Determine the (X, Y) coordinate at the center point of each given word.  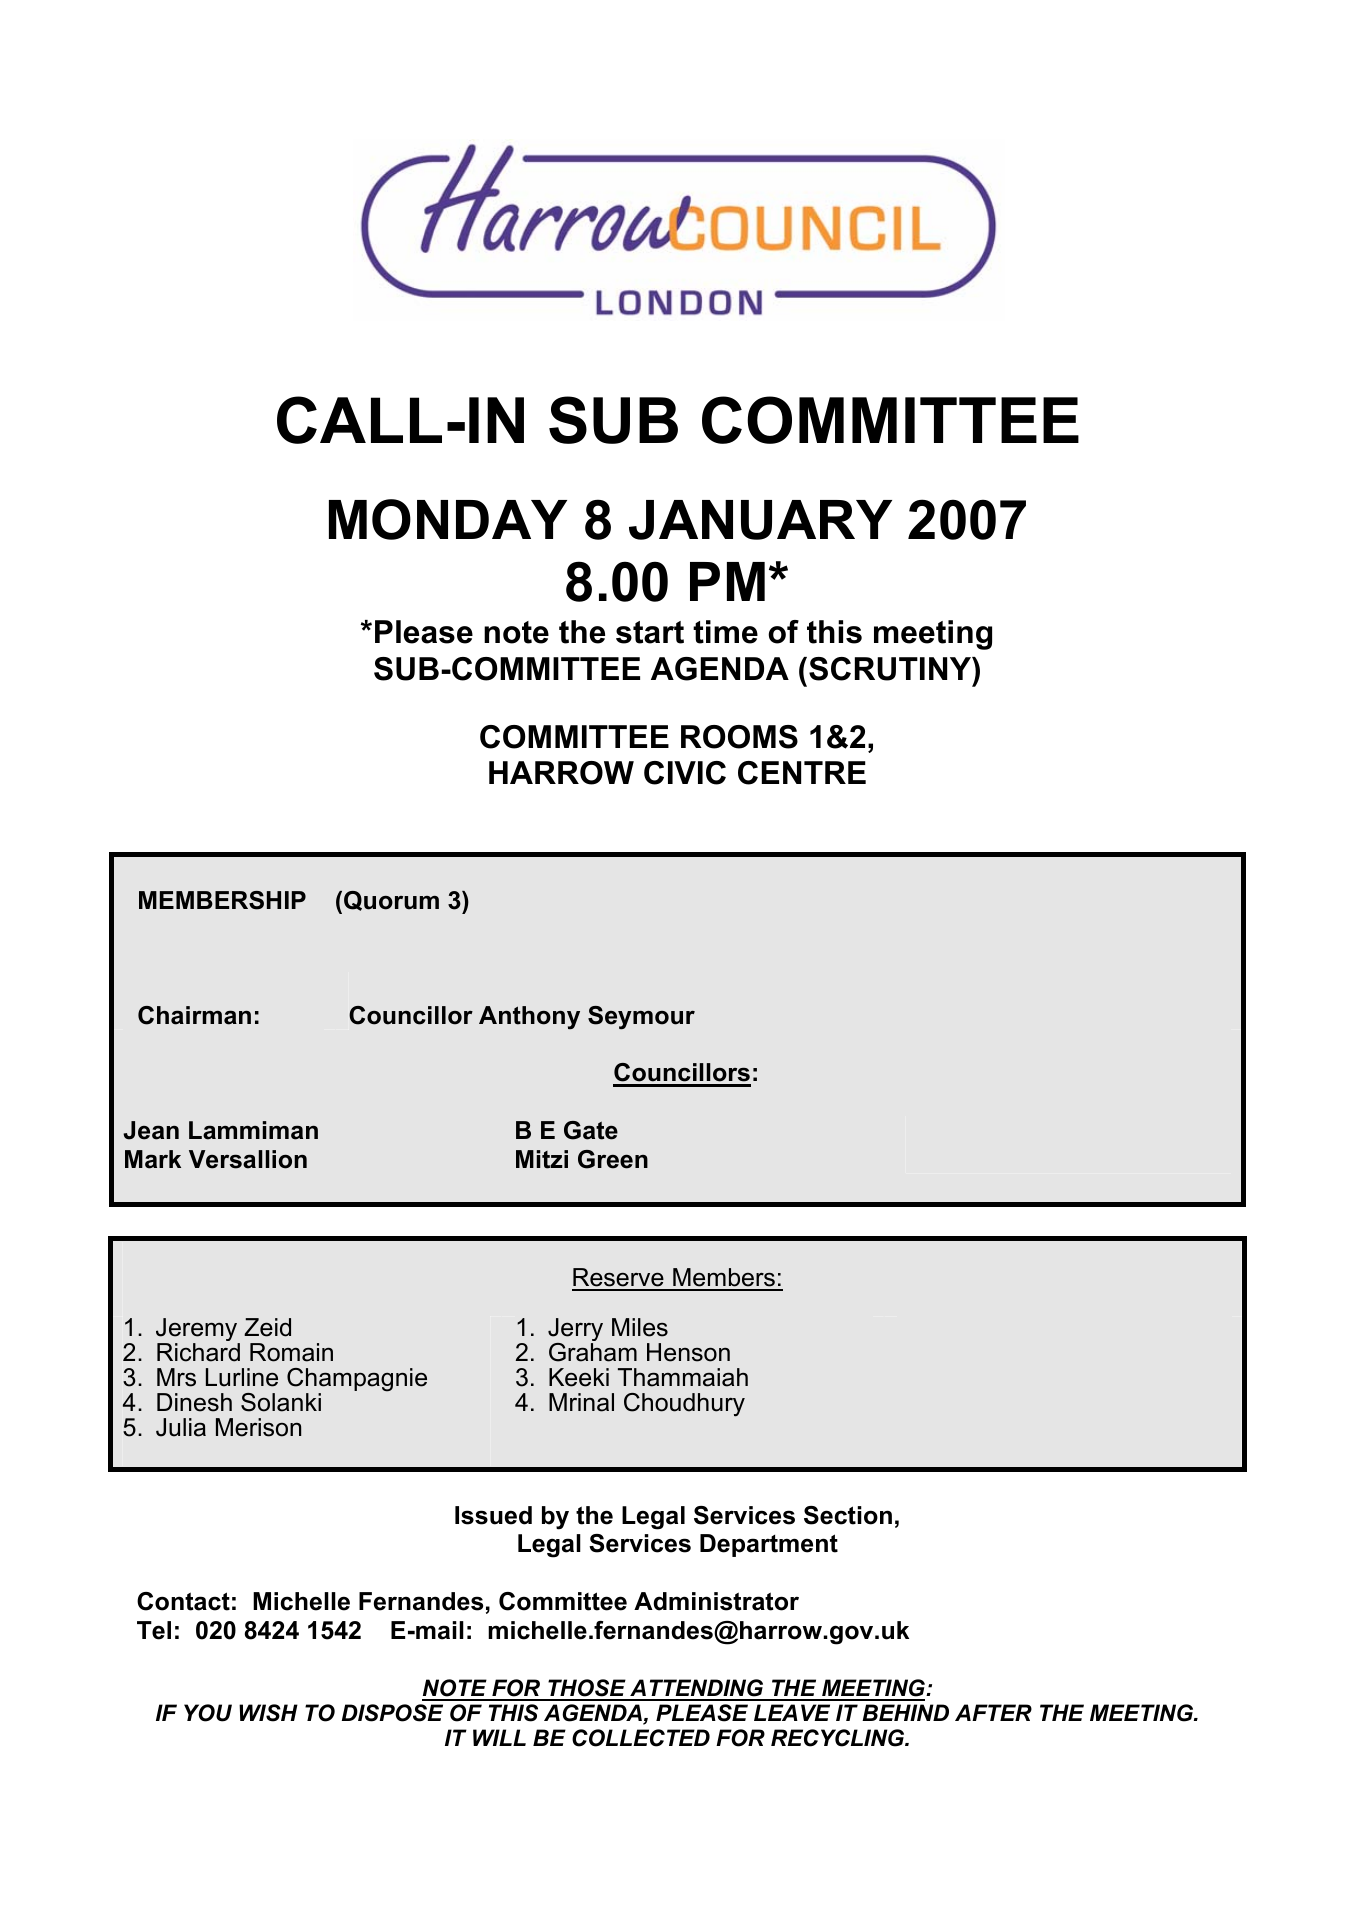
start (650, 632)
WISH (268, 1713)
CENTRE (802, 773)
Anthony (529, 1018)
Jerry (575, 1331)
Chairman (194, 1015)
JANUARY (760, 520)
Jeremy (198, 1331)
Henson (688, 1352)
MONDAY (448, 519)
